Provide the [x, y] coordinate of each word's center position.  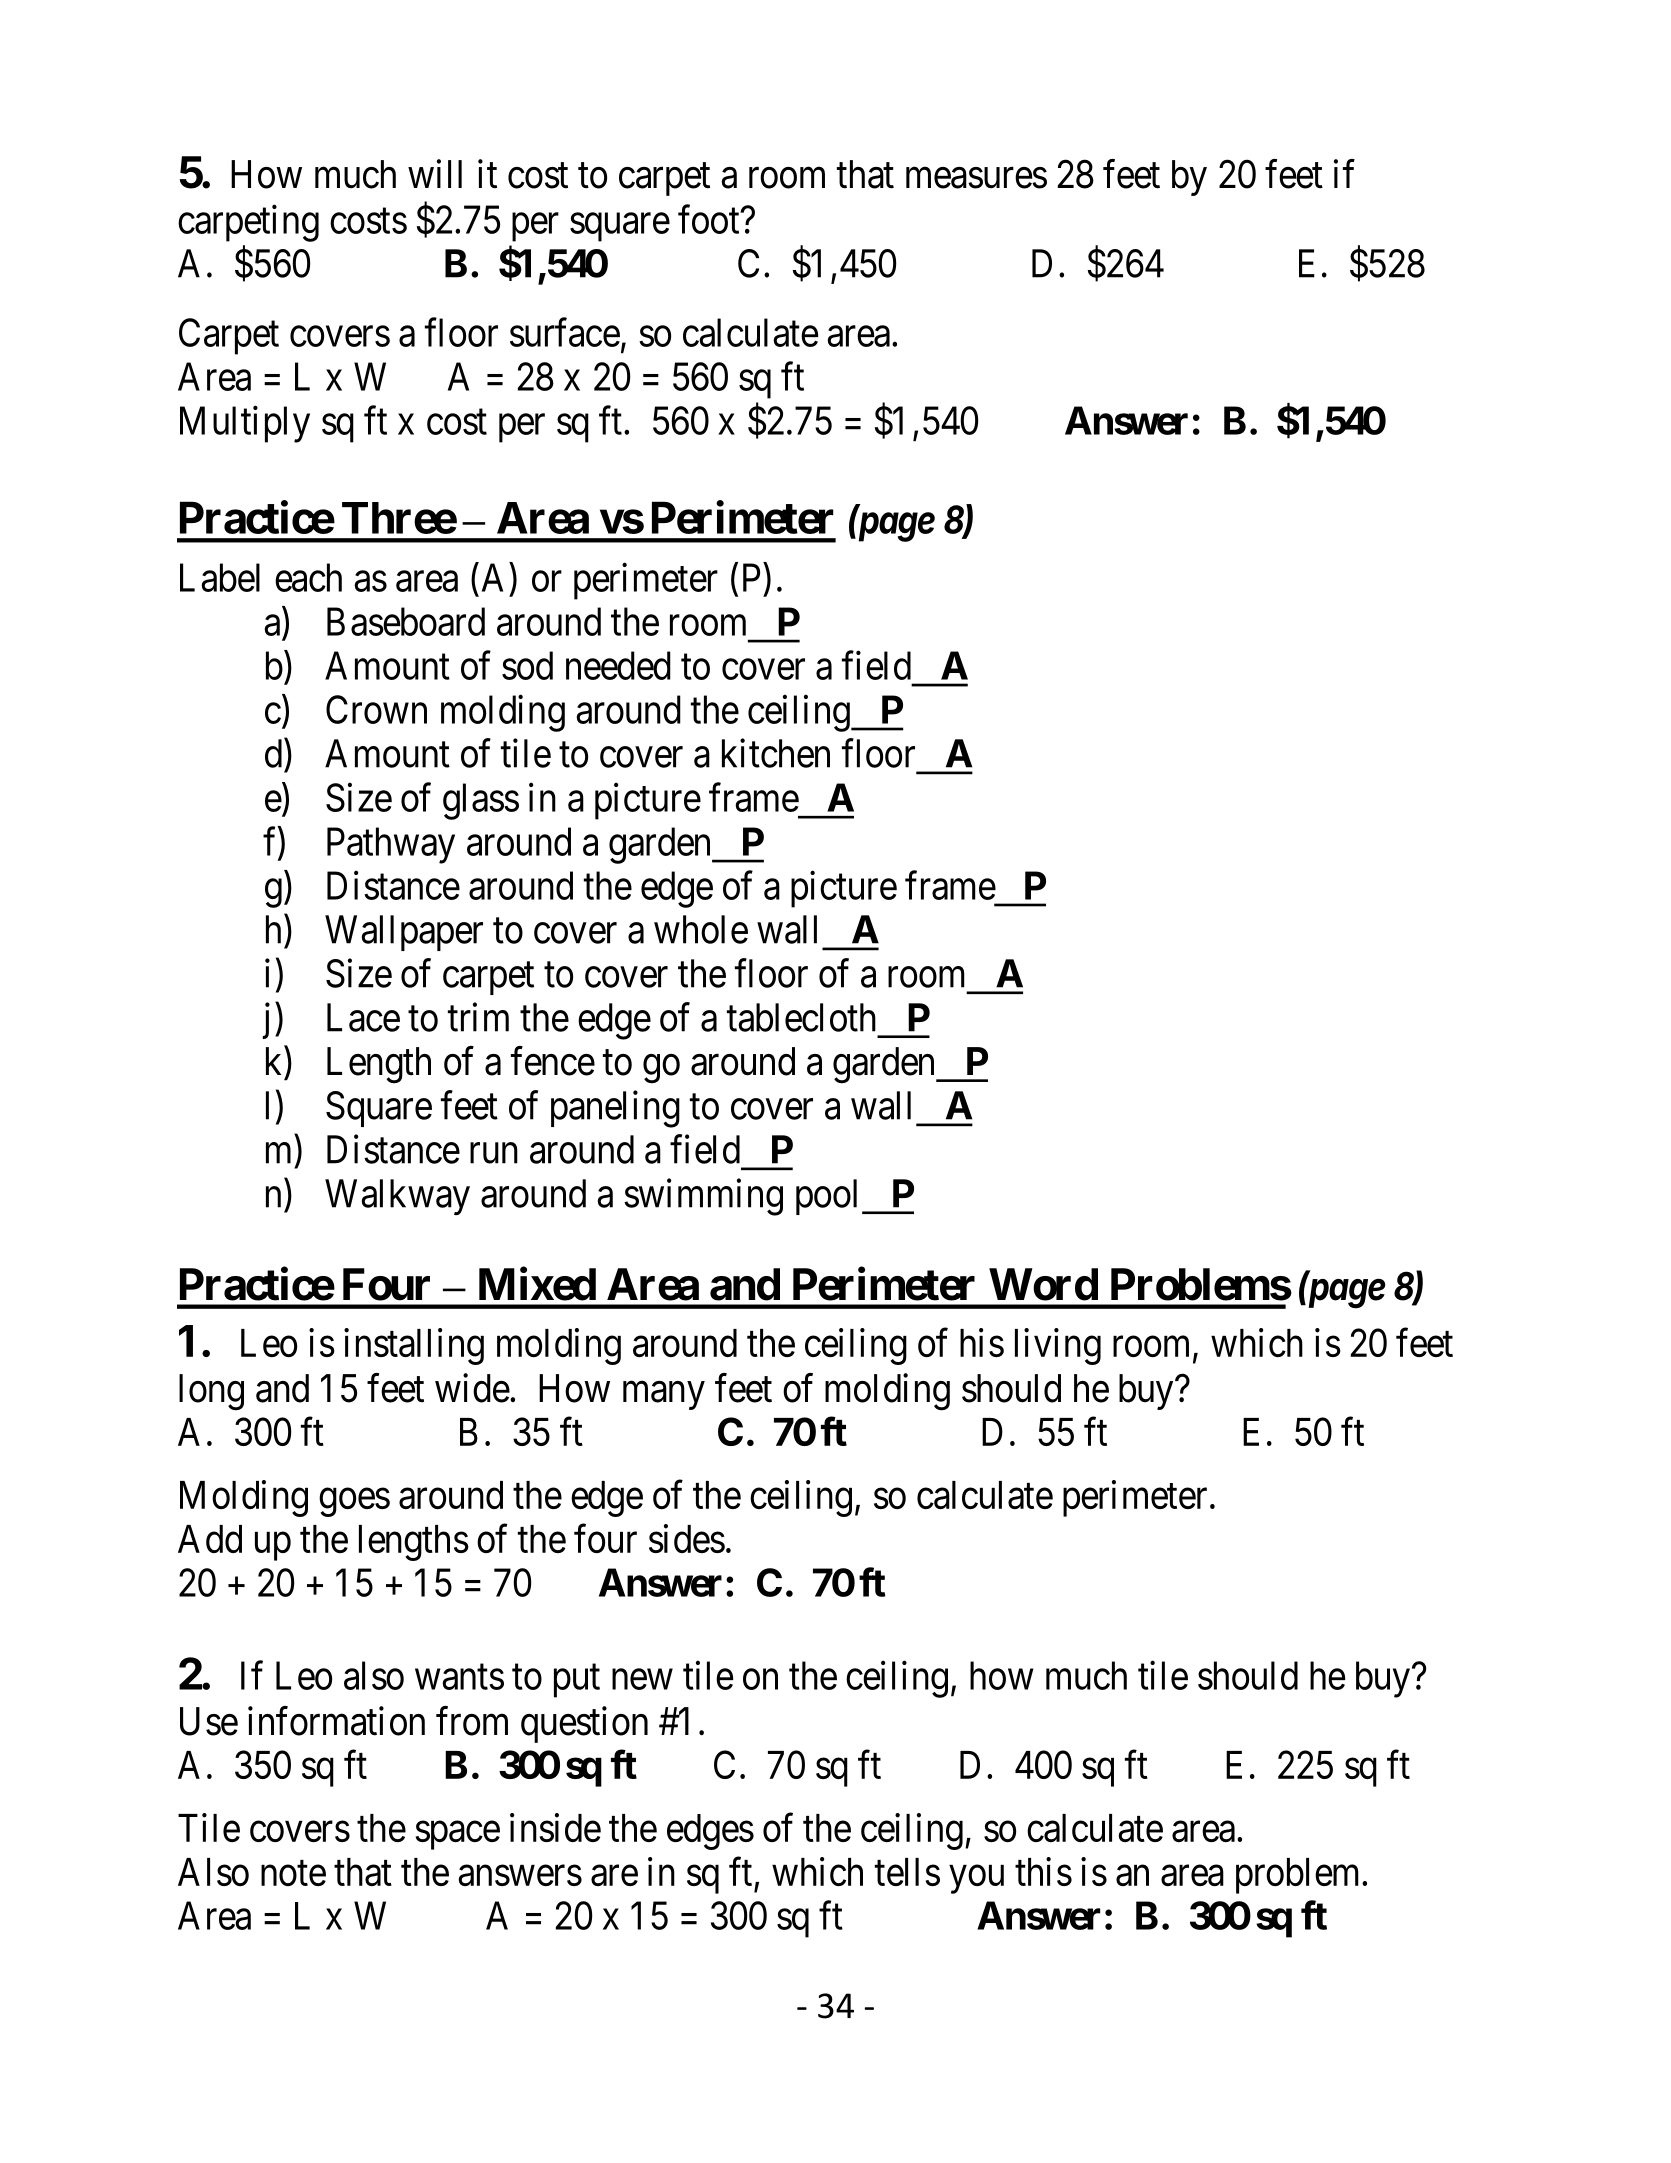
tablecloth [801, 1017]
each [308, 577]
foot [710, 219]
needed [618, 665]
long [211, 1392]
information [336, 1721]
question [584, 1724]
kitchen [776, 753]
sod [527, 665]
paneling [615, 1109]
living [1058, 1346]
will [435, 173]
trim [478, 1017]
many [664, 1396]
